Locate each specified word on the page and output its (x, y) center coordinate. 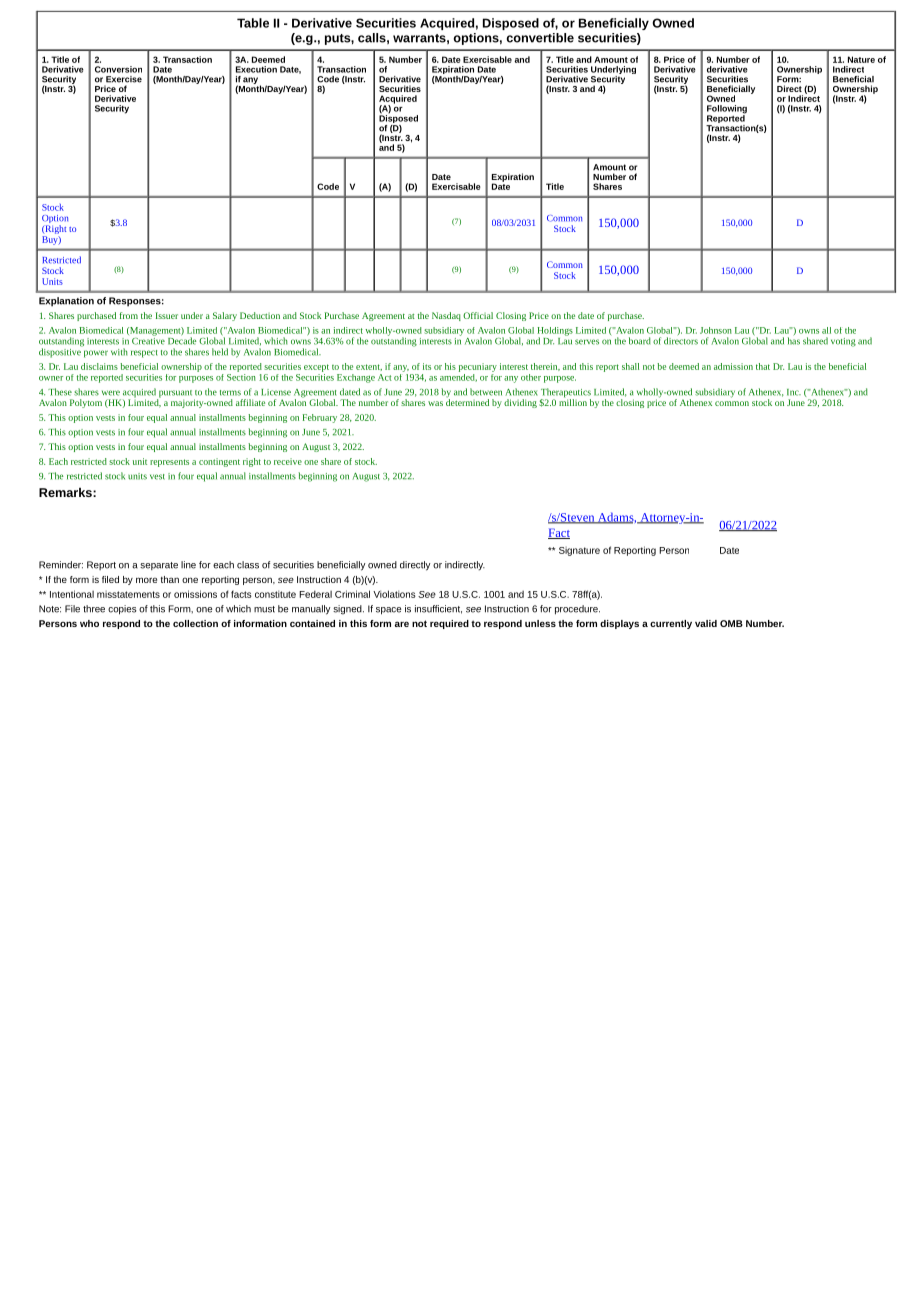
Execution (256, 69)
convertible (540, 38)
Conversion (118, 69)
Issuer (167, 315)
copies (122, 610)
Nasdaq (446, 316)
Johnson (716, 330)
